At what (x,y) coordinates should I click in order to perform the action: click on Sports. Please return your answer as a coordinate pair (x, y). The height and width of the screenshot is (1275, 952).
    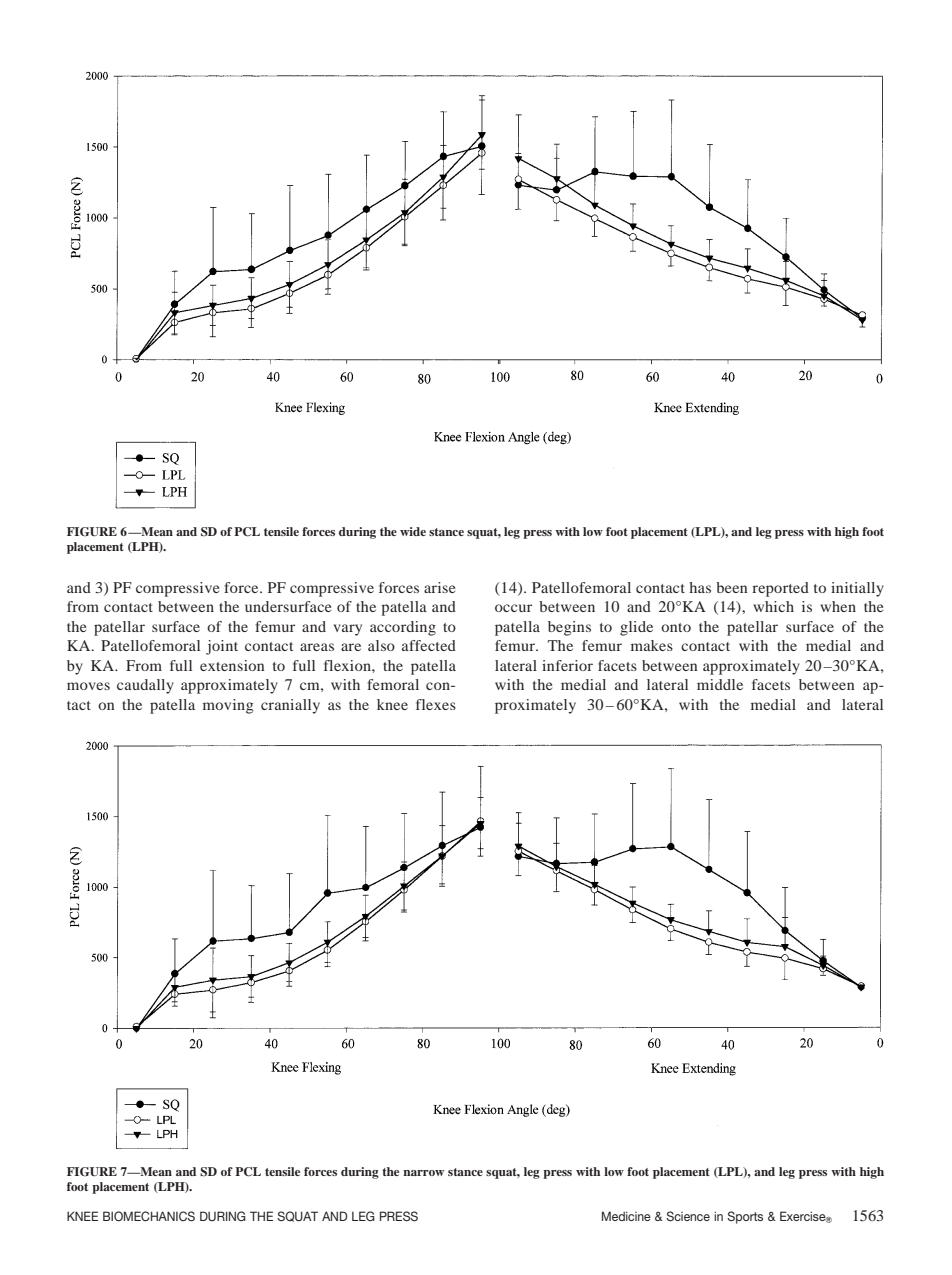
    Looking at the image, I should click on (745, 1217).
